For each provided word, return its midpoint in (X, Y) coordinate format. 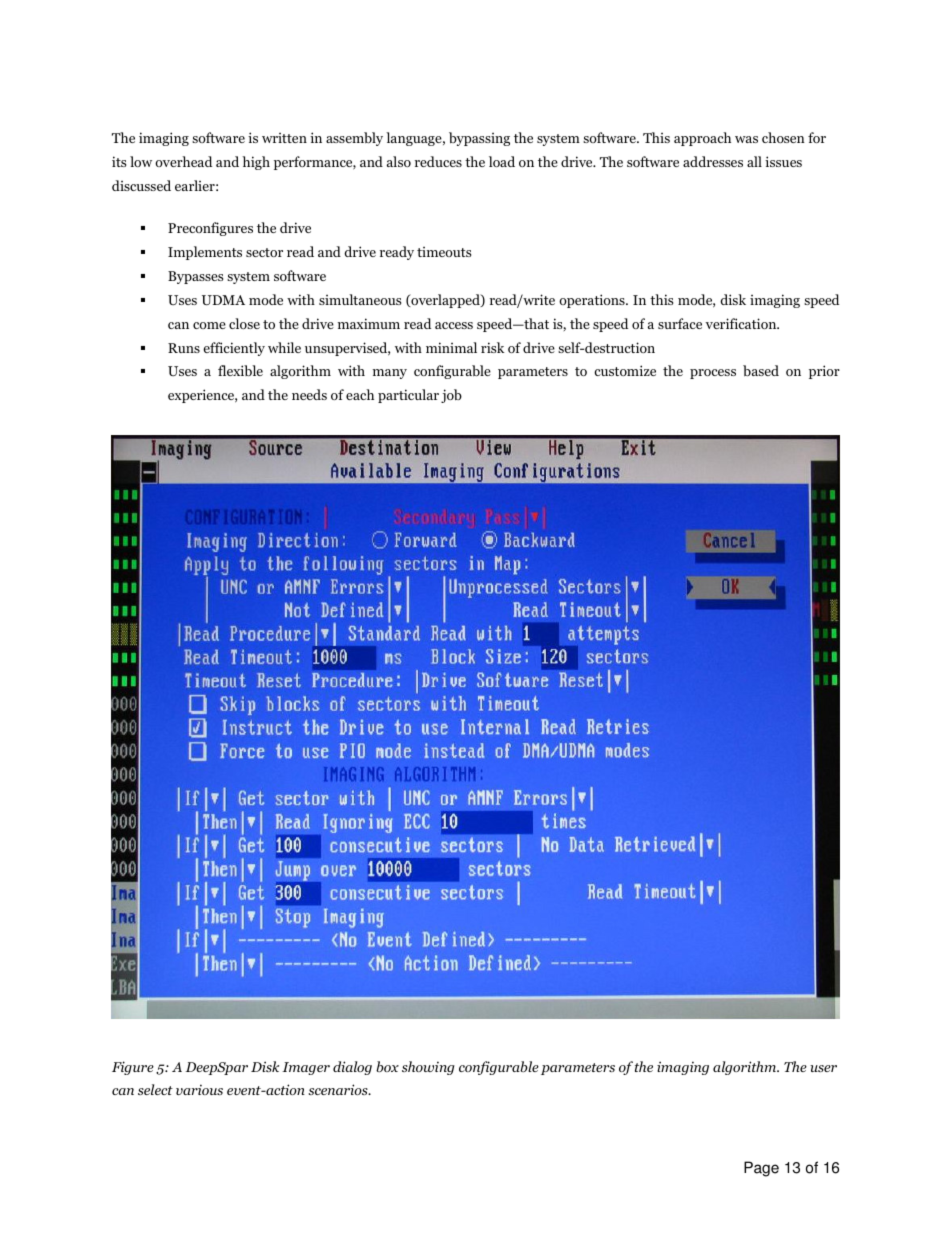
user (823, 1068)
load (502, 161)
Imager (306, 1068)
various (199, 1089)
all (754, 161)
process (713, 374)
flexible (240, 370)
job (451, 396)
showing (428, 1068)
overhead (183, 161)
